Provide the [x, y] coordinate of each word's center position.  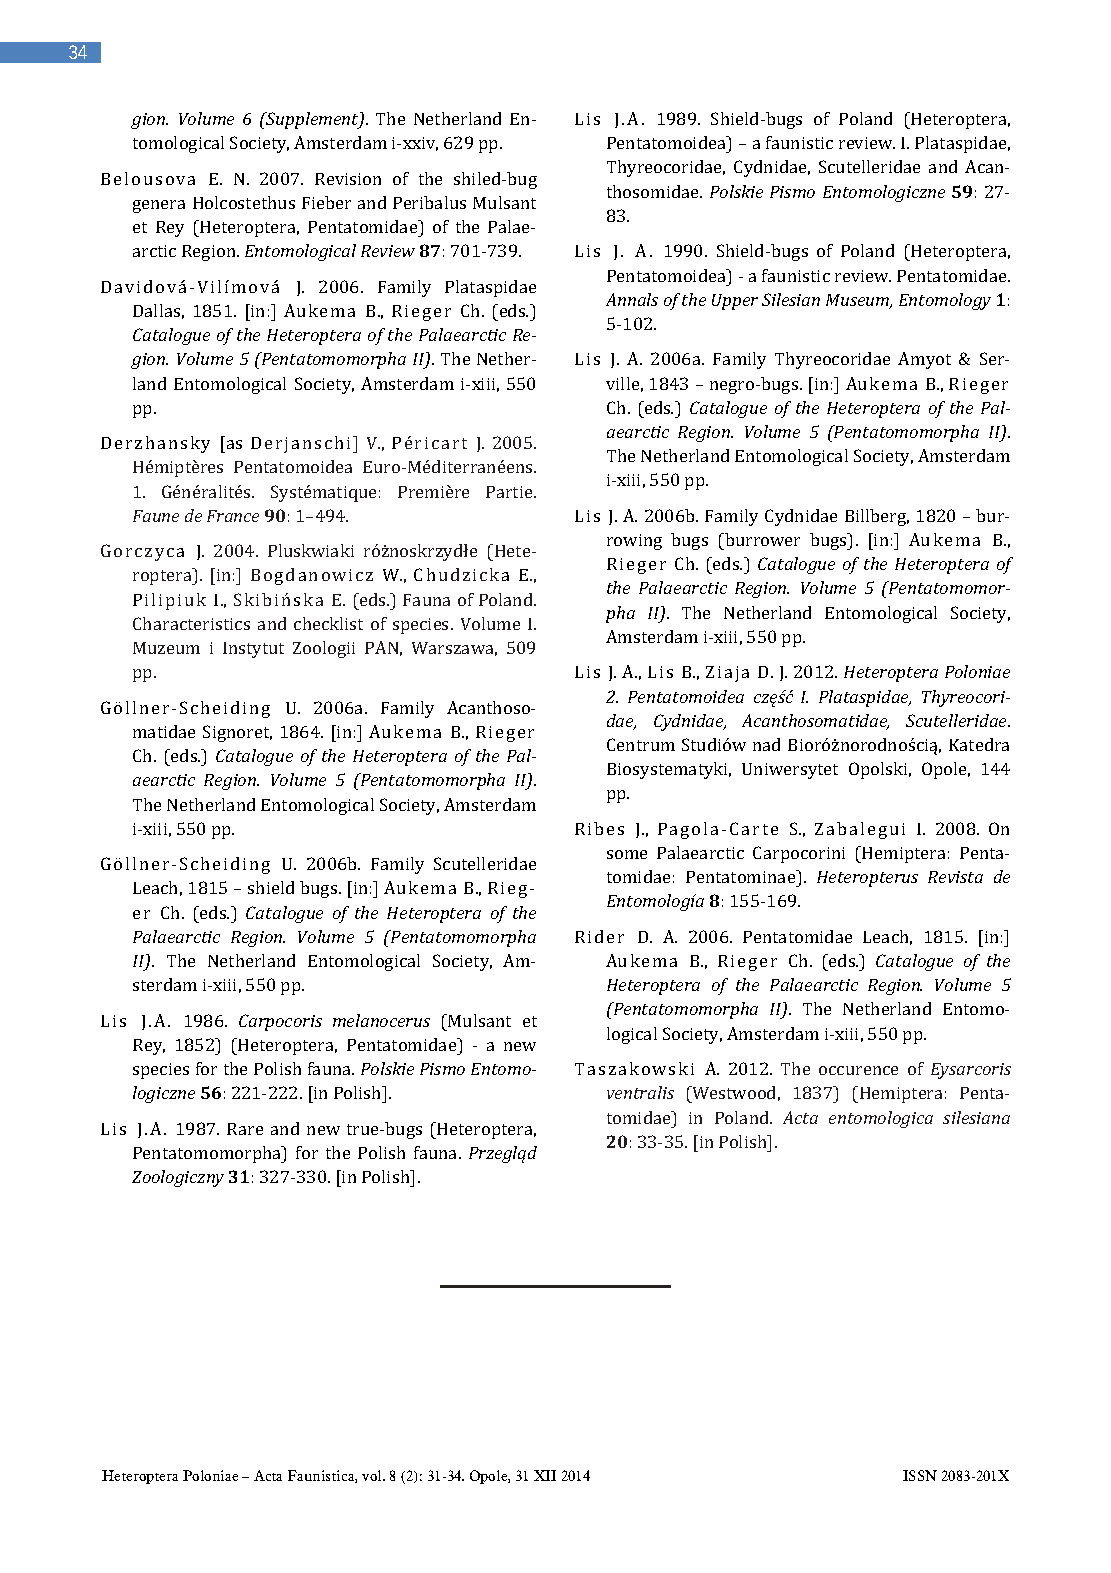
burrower [761, 539]
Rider [599, 936]
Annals [632, 299]
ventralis [640, 1092]
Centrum [641, 744]
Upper [735, 302]
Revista [955, 877]
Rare [245, 1129]
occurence [858, 1070]
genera [159, 206]
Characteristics [191, 623]
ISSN [920, 1475]
